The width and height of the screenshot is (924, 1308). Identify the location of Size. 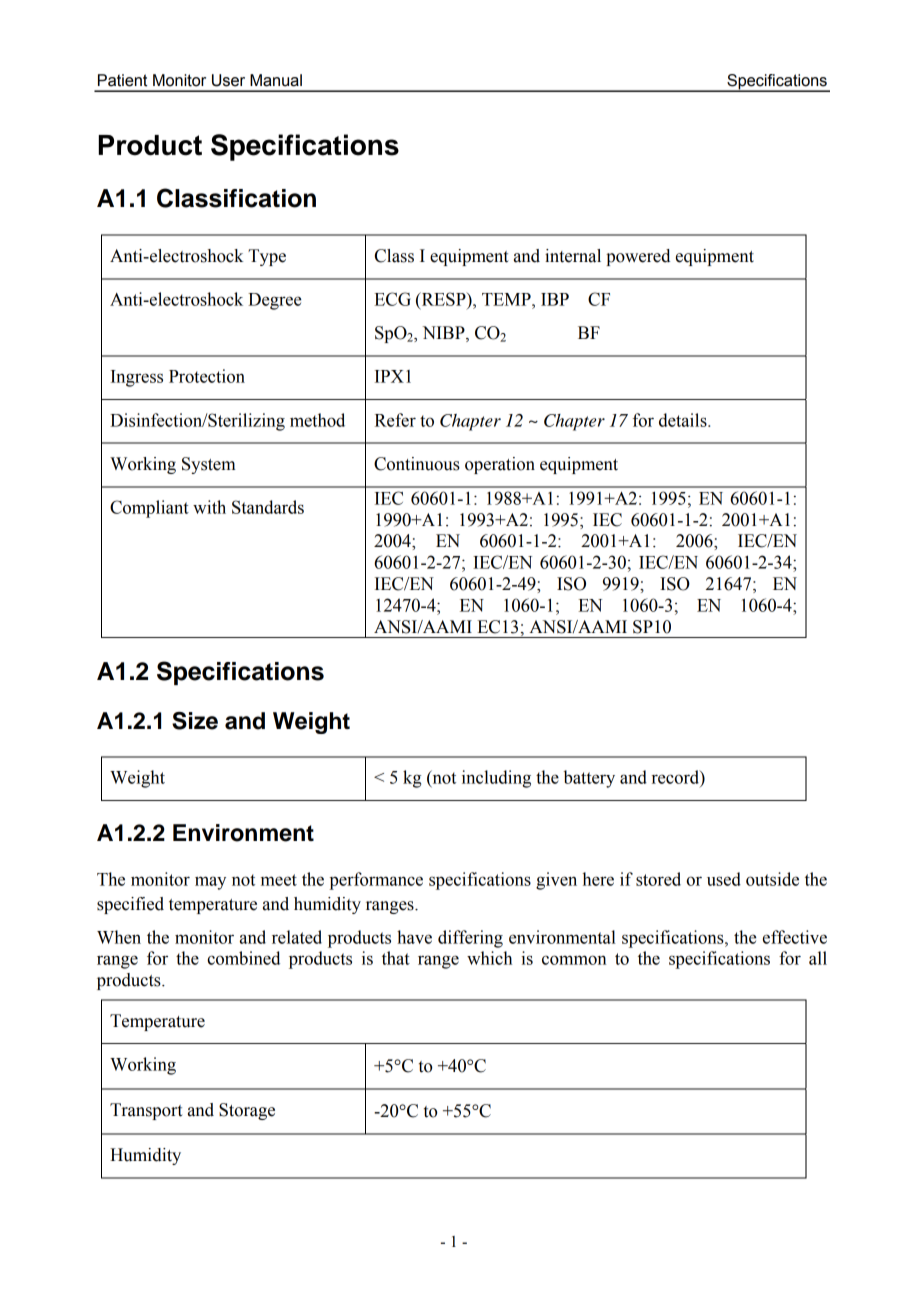
(195, 721).
